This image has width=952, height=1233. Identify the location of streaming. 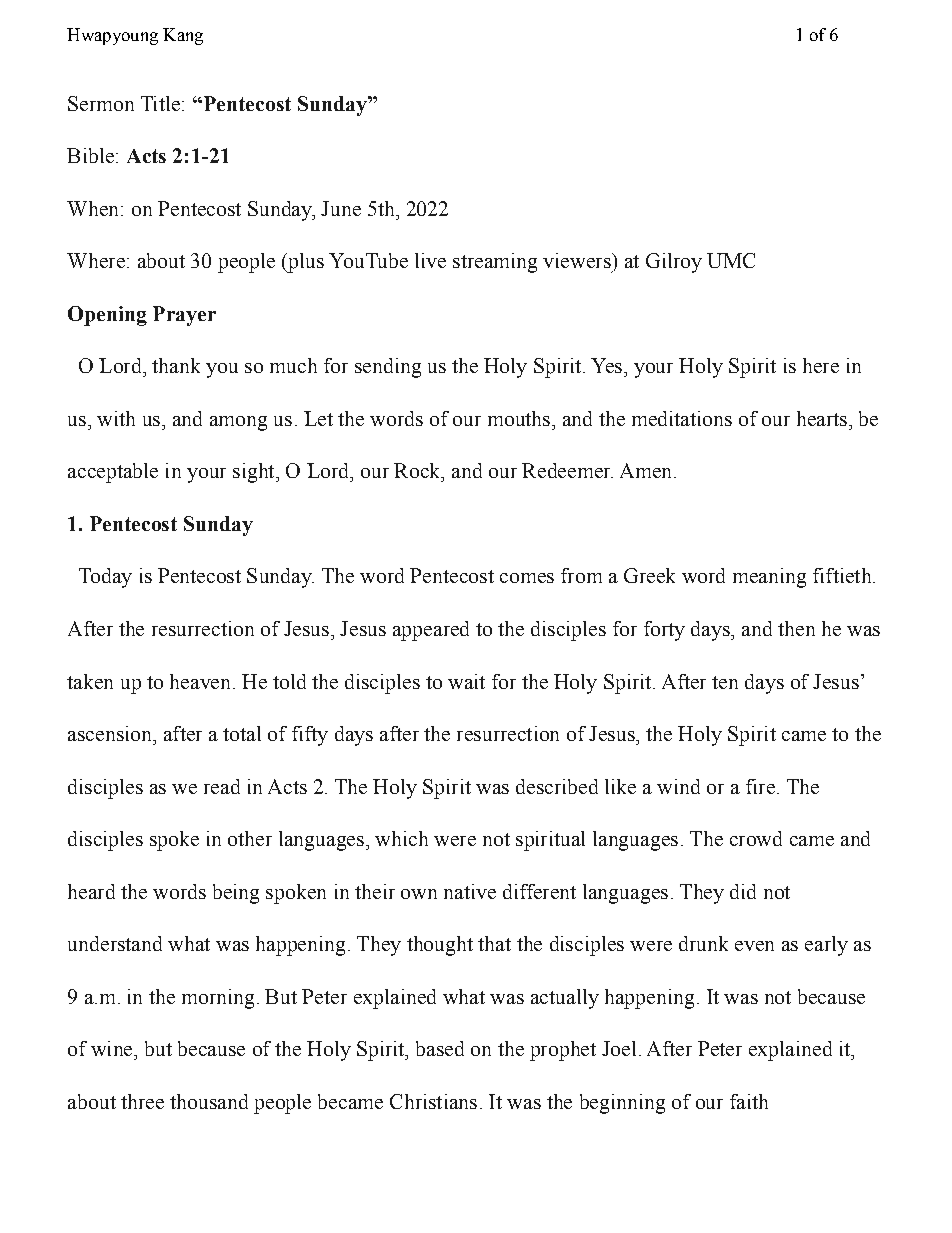
(495, 263).
